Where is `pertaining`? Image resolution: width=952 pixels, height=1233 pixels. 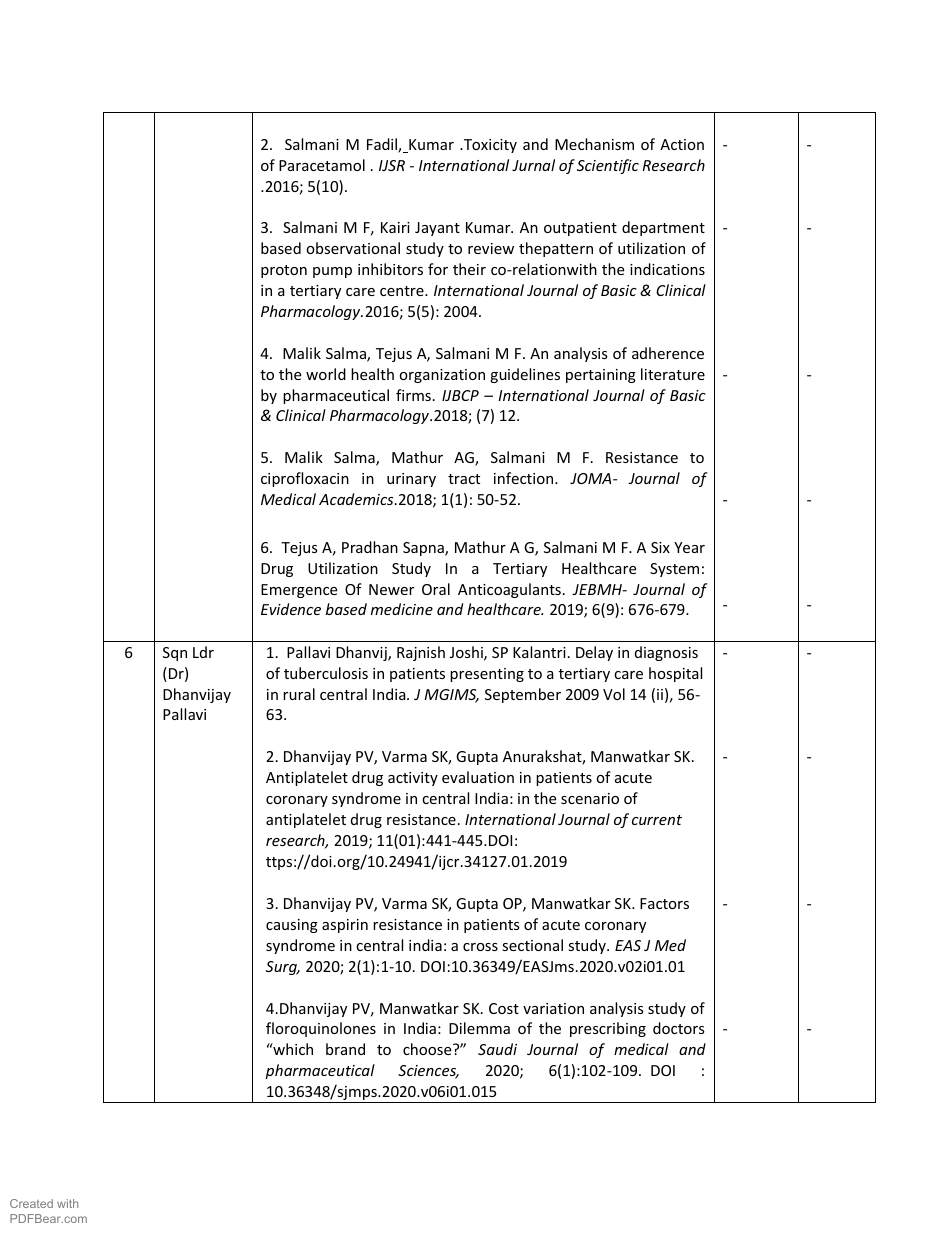 pertaining is located at coordinates (601, 376).
